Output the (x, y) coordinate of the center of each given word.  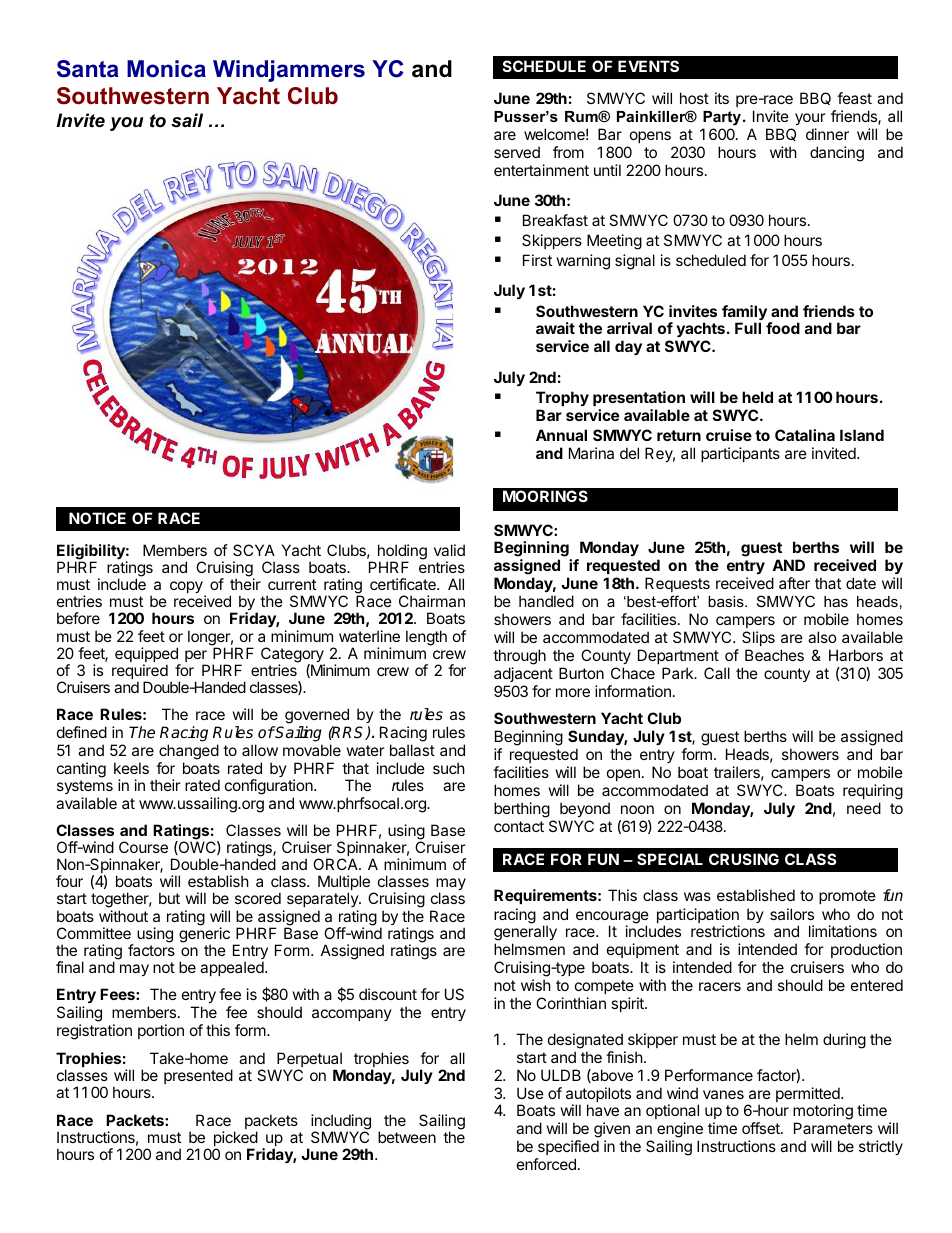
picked (235, 1140)
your (810, 119)
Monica (166, 69)
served (517, 152)
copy (187, 589)
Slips (758, 638)
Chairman (432, 601)
